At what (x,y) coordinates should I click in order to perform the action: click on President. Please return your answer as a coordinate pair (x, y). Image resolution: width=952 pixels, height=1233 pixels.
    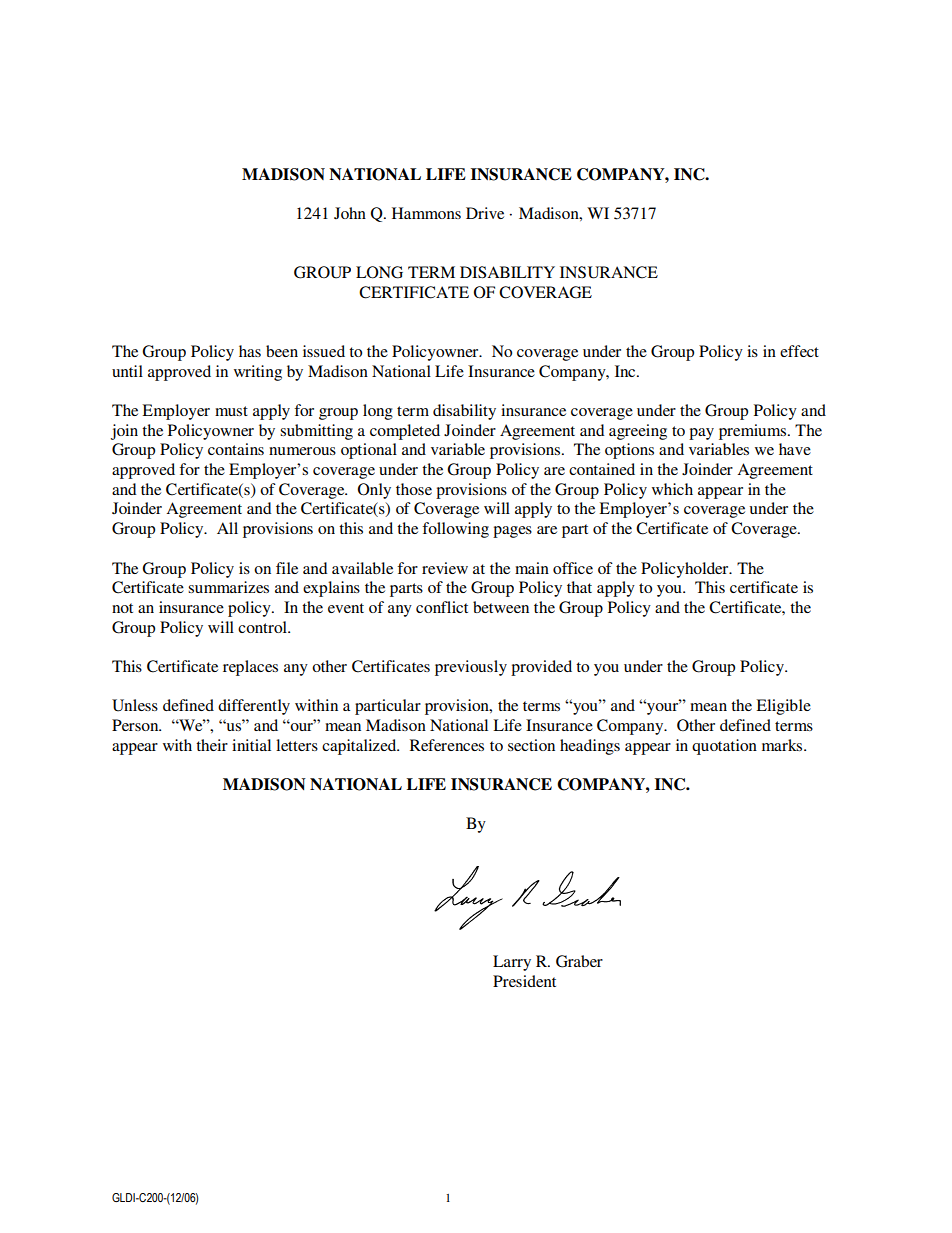
    Looking at the image, I should click on (524, 981).
